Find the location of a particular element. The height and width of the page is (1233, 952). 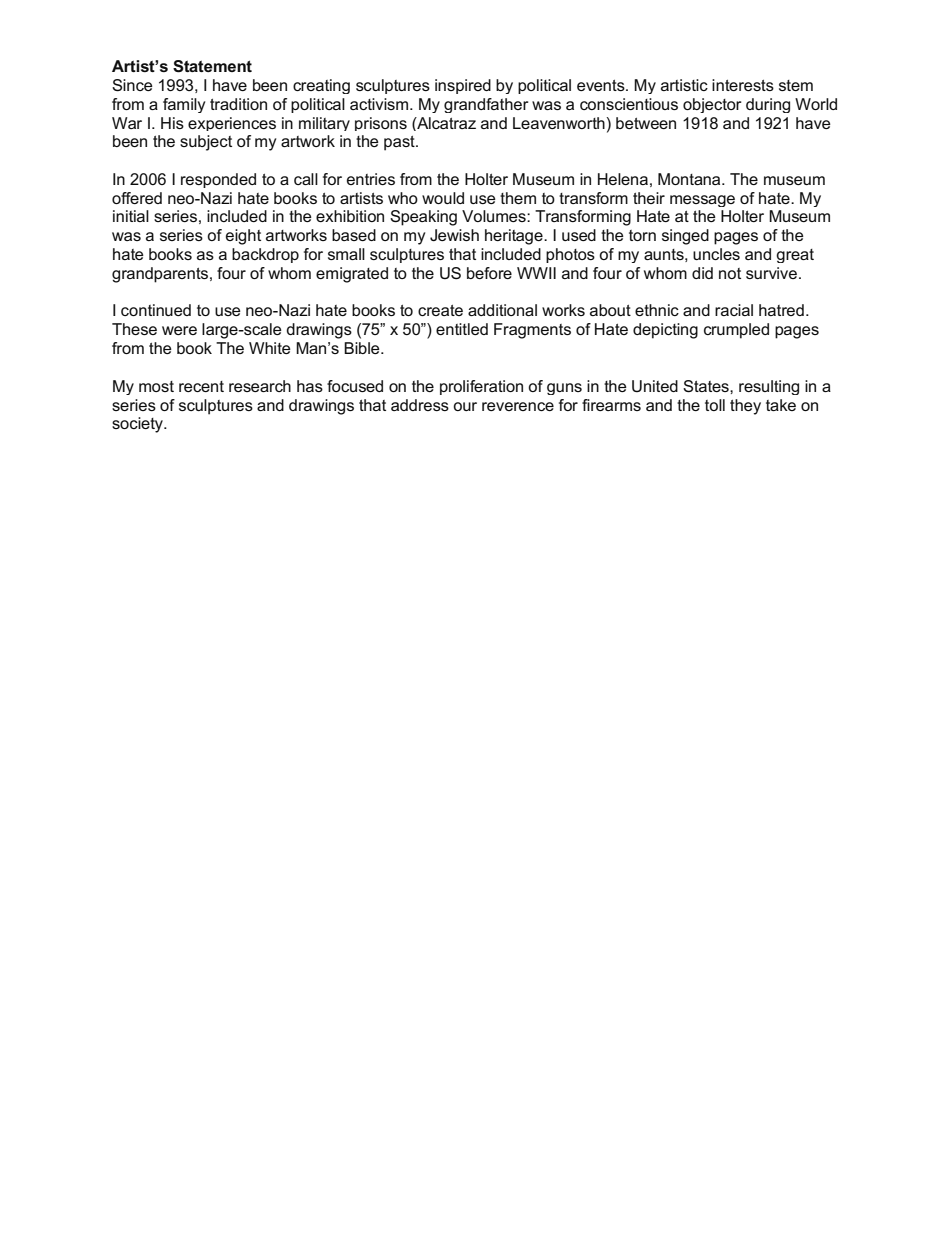

continued is located at coordinates (156, 310).
